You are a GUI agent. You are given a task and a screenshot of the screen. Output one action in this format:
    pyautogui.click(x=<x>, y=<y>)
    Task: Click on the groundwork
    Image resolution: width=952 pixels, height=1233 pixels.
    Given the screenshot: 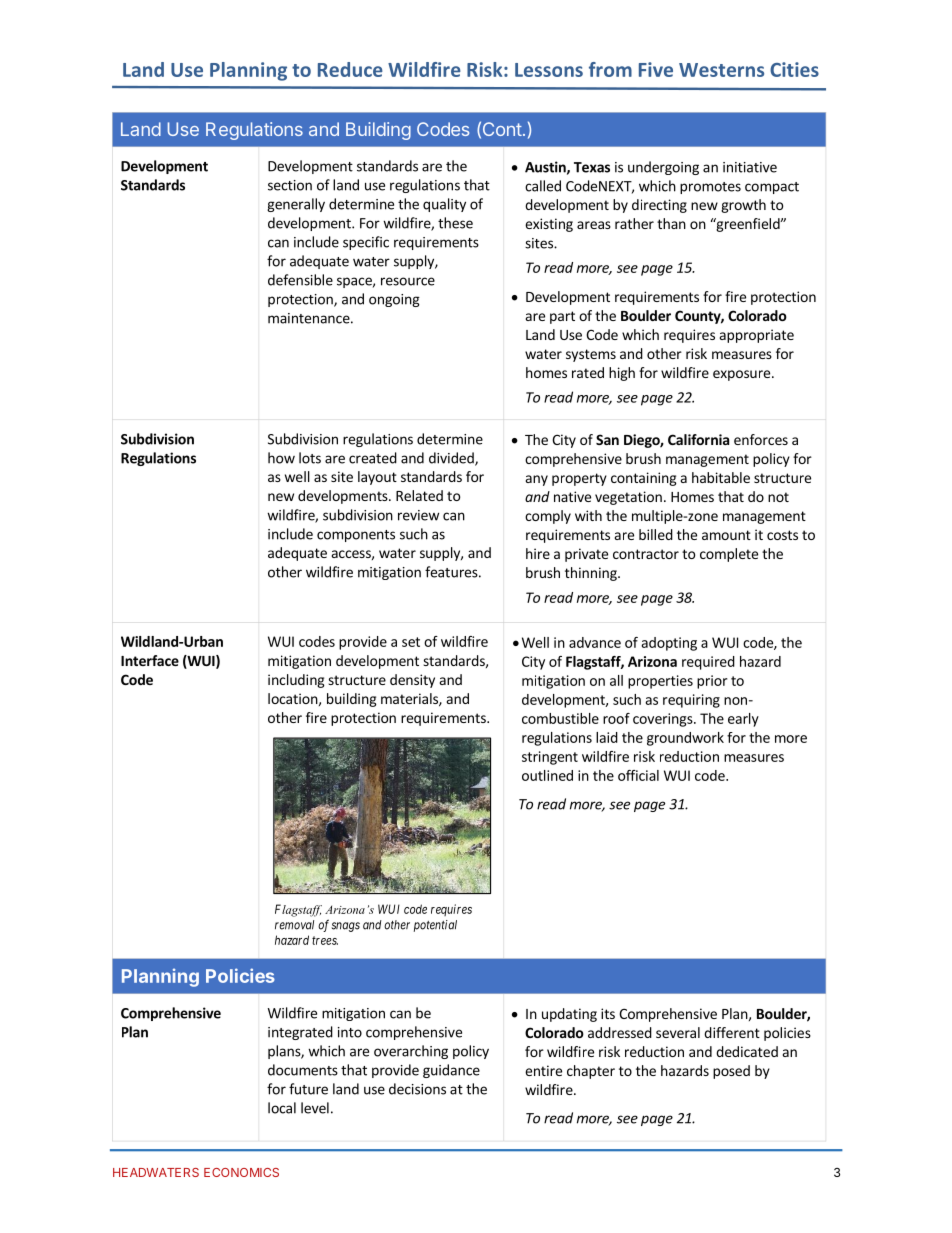 What is the action you would take?
    pyautogui.click(x=685, y=739)
